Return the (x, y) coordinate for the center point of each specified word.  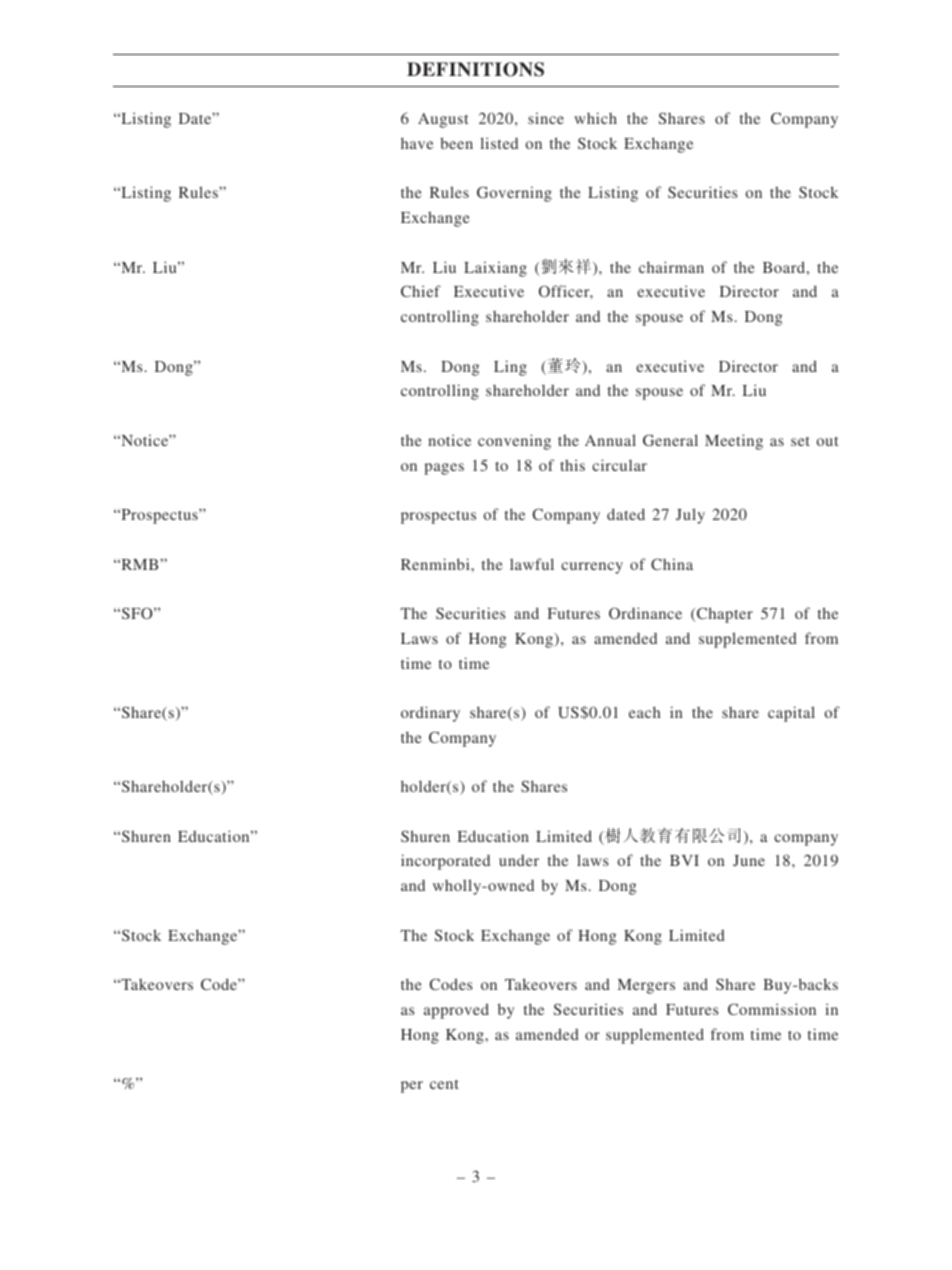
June (749, 860)
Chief (421, 291)
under (519, 860)
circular (619, 465)
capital (791, 714)
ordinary (430, 714)
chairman (671, 267)
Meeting (734, 442)
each (645, 712)
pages (444, 469)
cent (444, 1084)
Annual (610, 440)
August (443, 120)
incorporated (445, 862)
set (800, 441)
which (595, 118)
